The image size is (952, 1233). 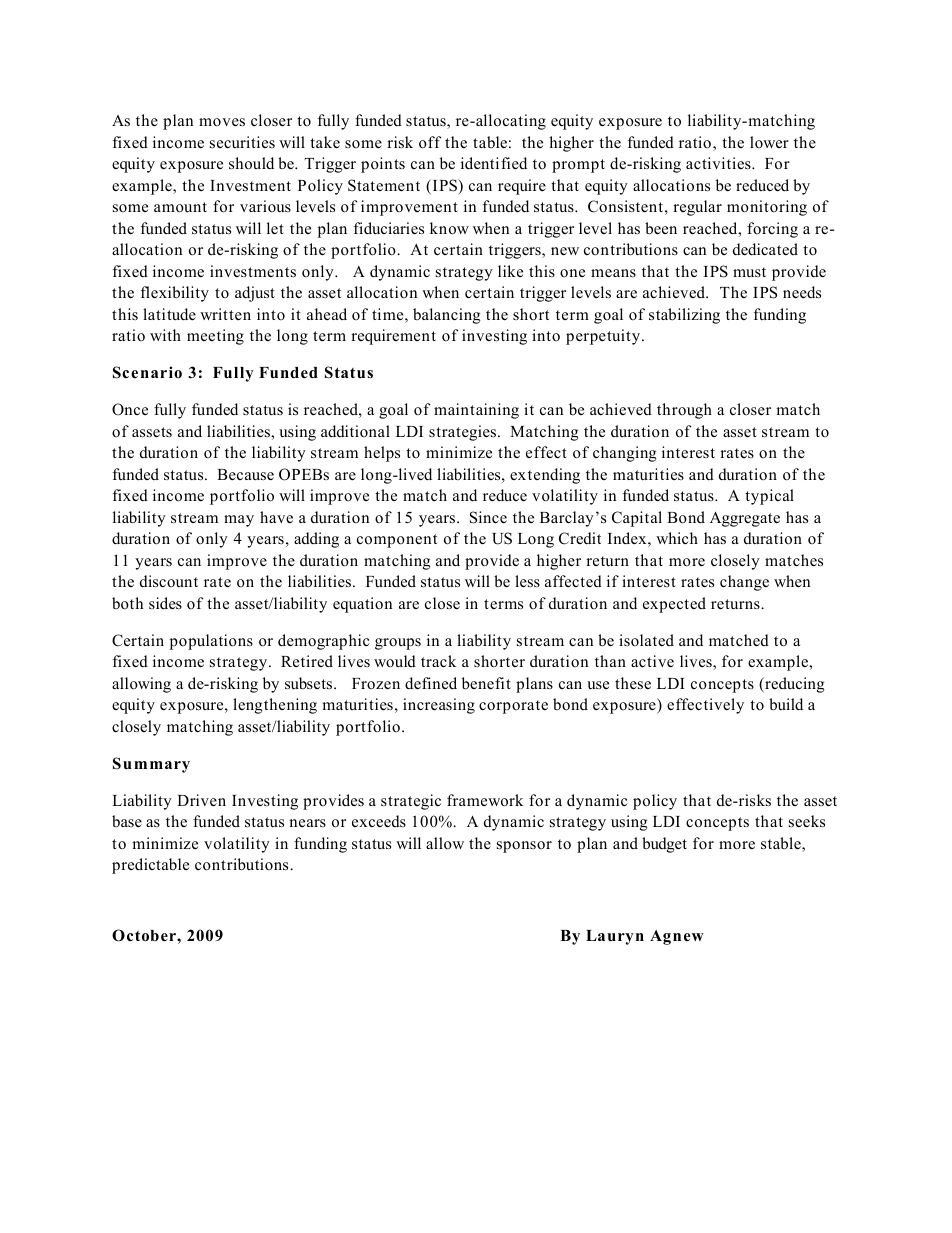 What do you see at coordinates (127, 821) in the screenshot?
I see `base` at bounding box center [127, 821].
